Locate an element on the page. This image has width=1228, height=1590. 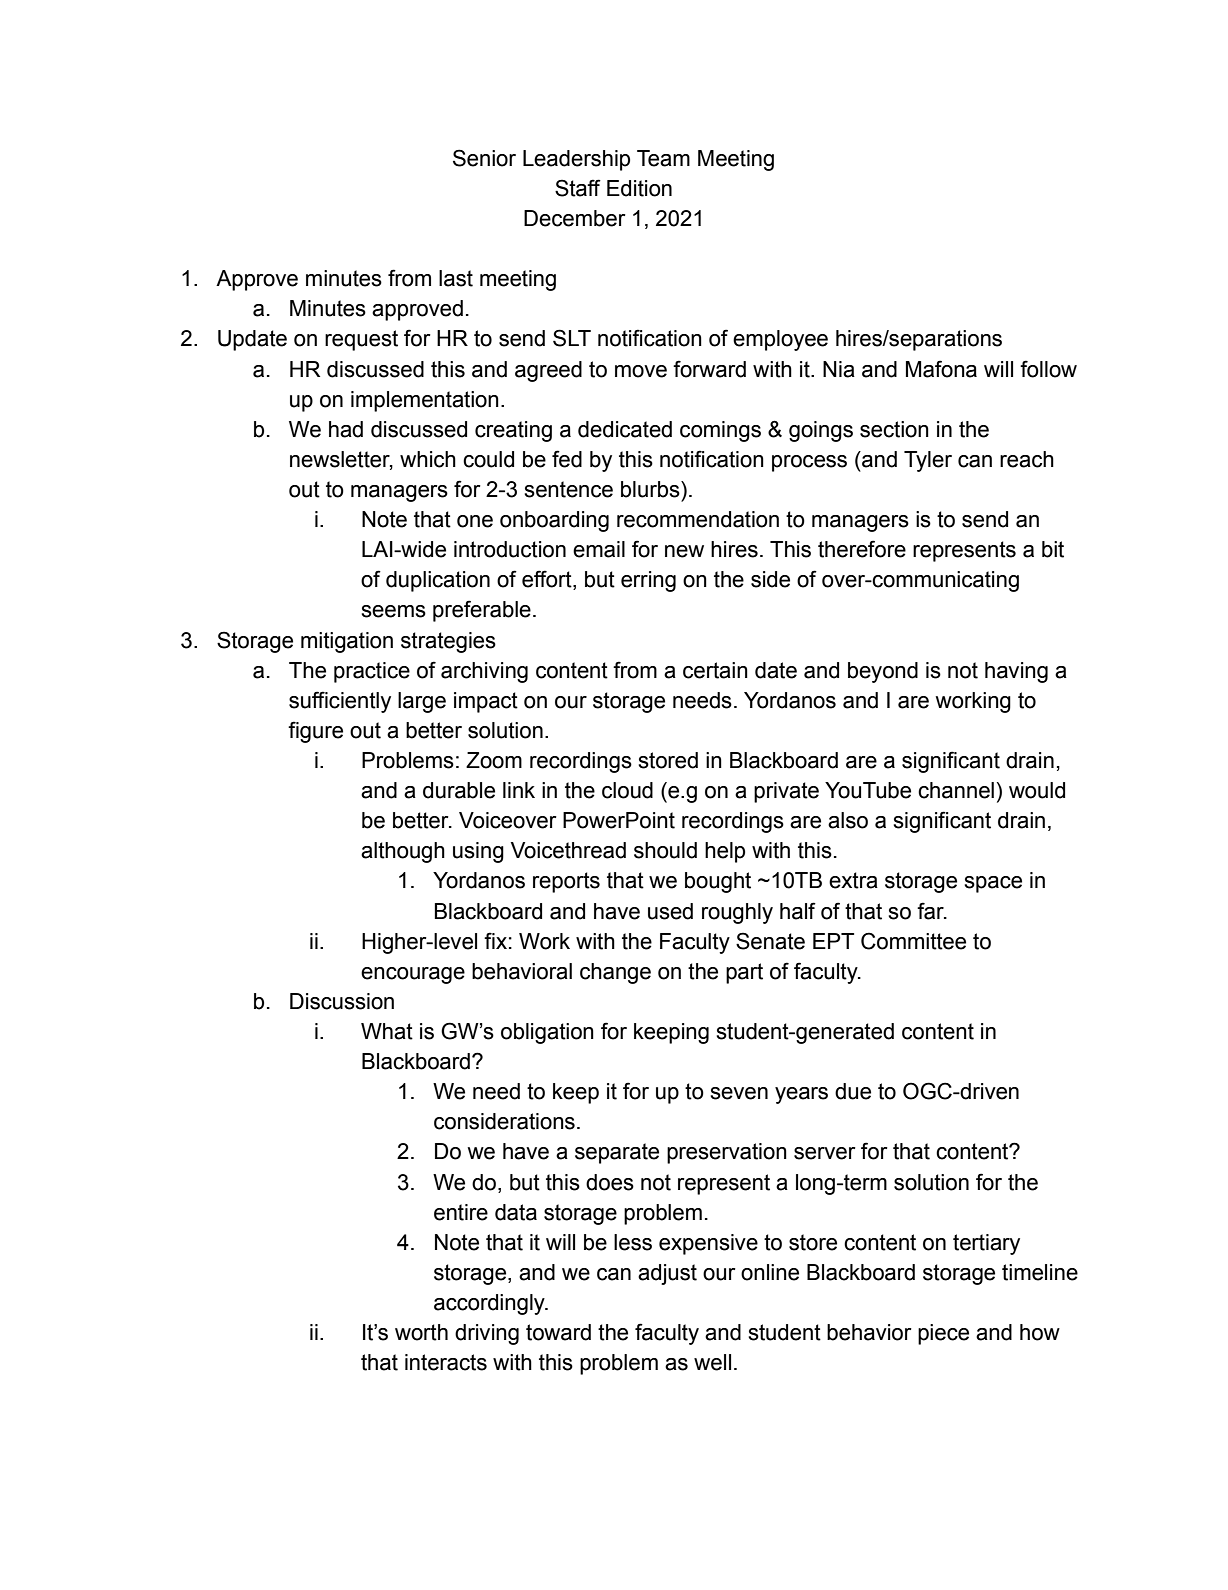
What is located at coordinates (387, 1031).
